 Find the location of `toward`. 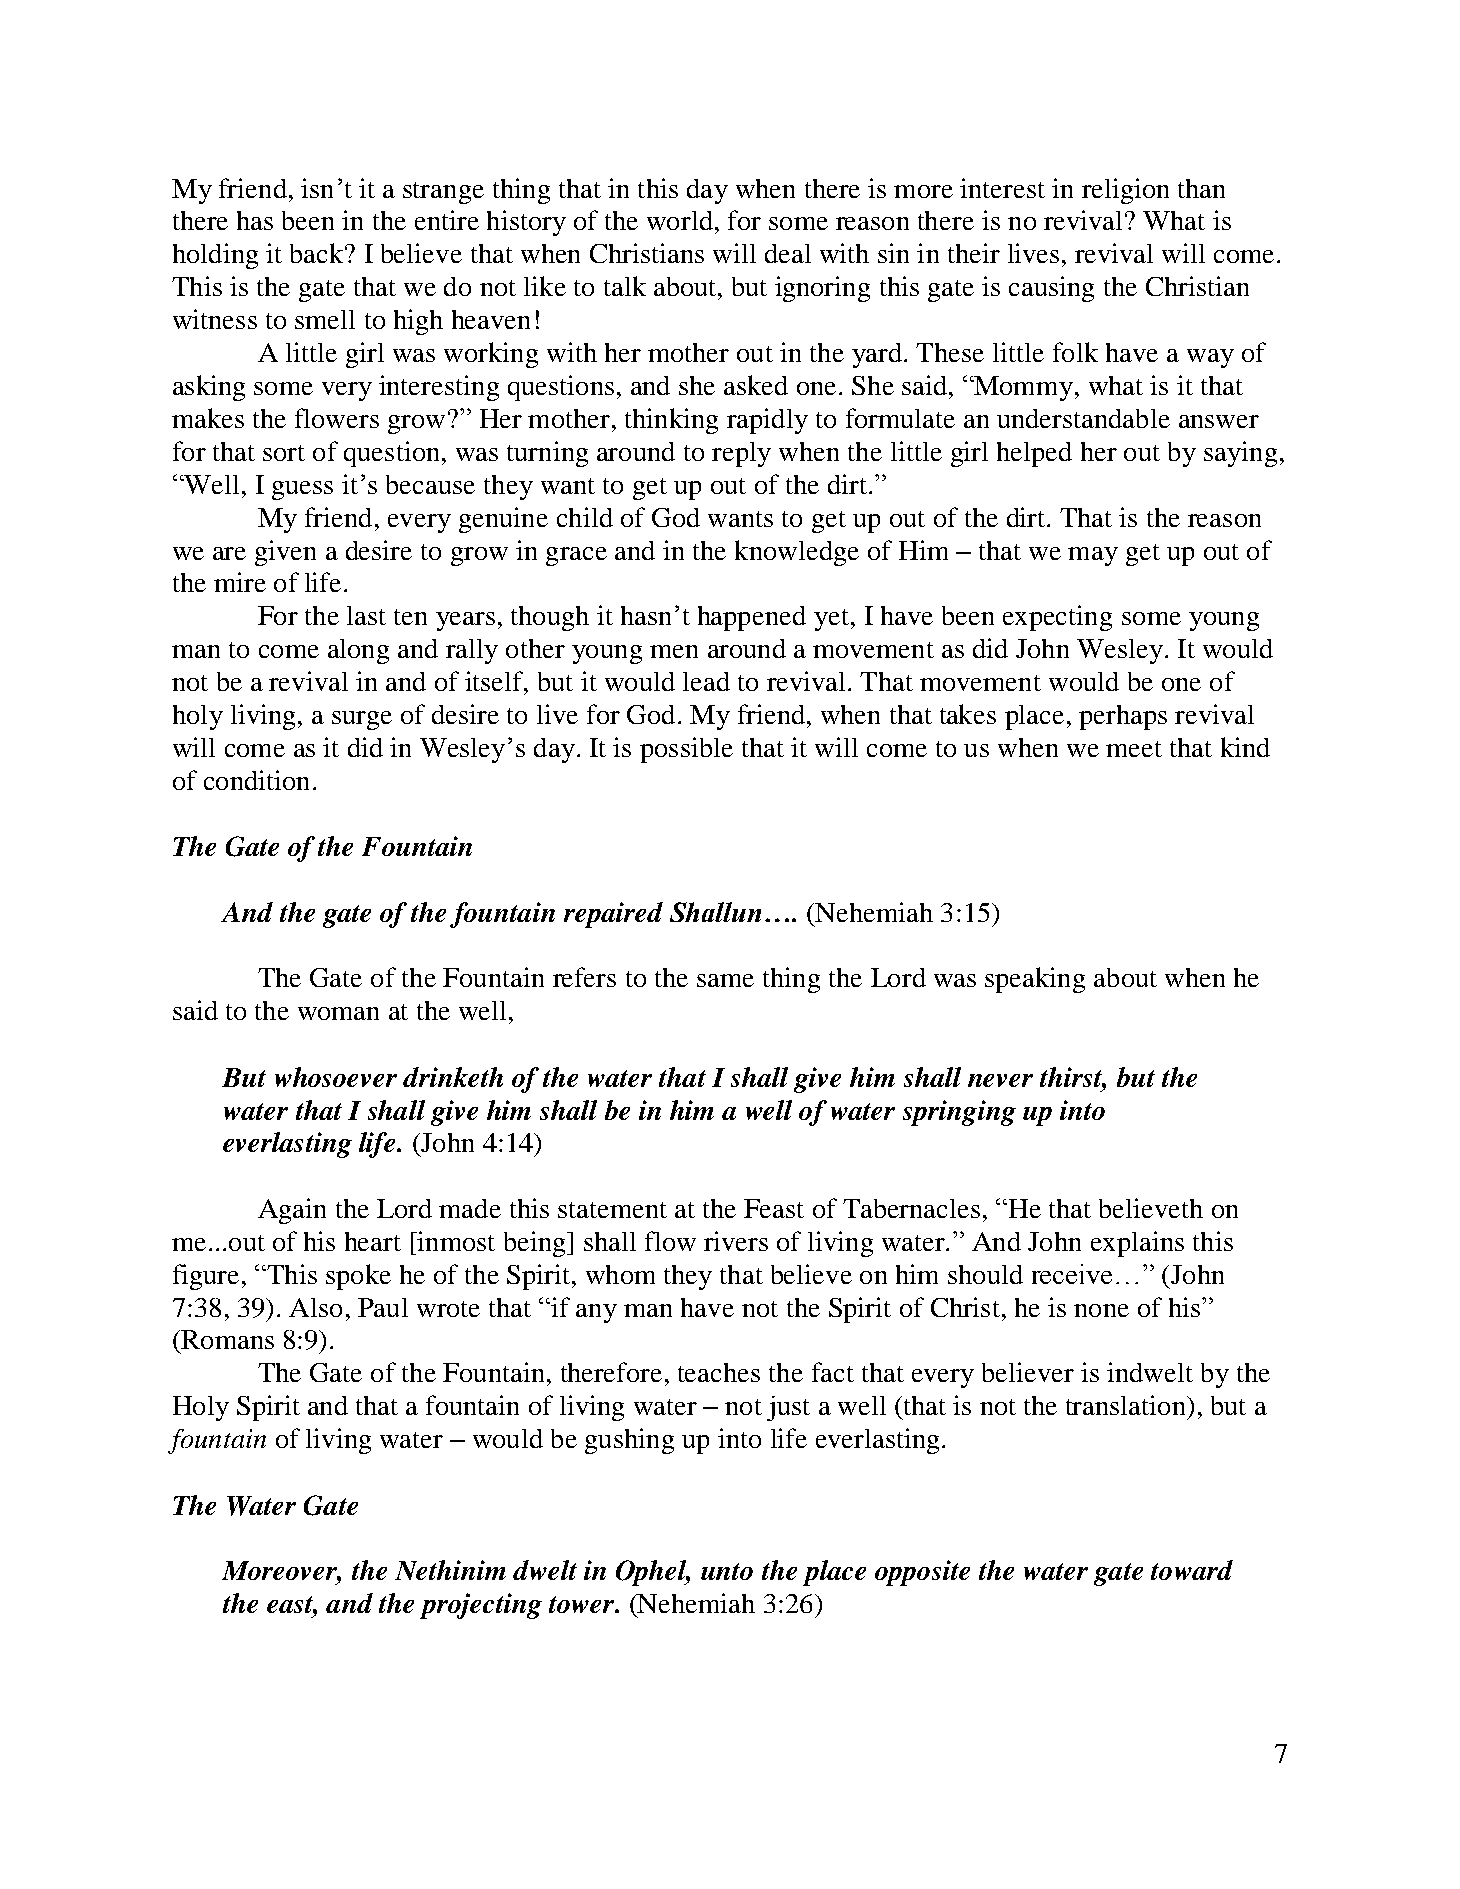

toward is located at coordinates (1192, 1570).
